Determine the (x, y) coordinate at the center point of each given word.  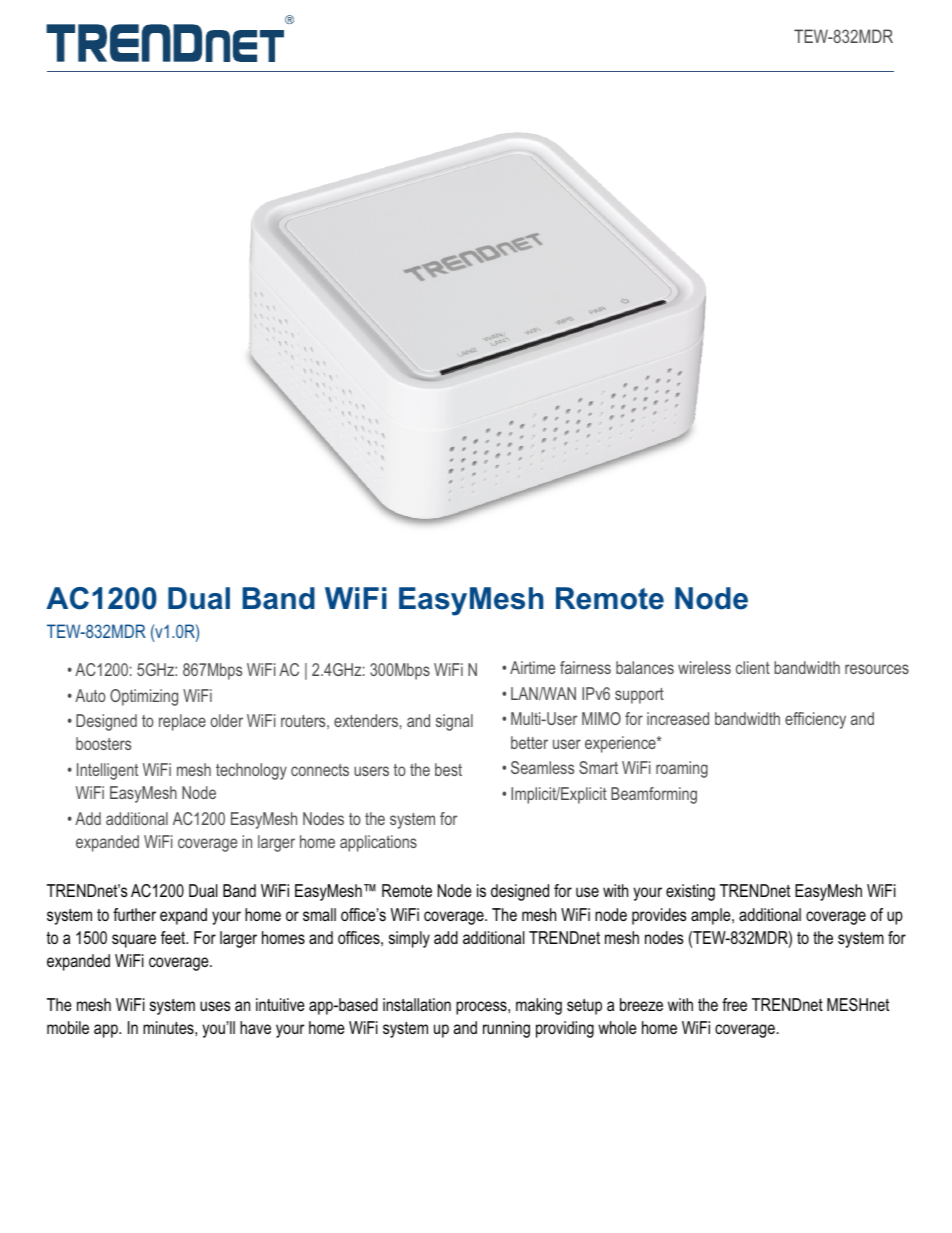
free (734, 1004)
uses (215, 1006)
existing (690, 892)
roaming (682, 769)
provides (659, 916)
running (506, 1029)
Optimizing (144, 697)
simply (409, 939)
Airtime (532, 667)
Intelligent (107, 771)
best (448, 769)
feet (174, 937)
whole (617, 1027)
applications (378, 843)
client (753, 667)
